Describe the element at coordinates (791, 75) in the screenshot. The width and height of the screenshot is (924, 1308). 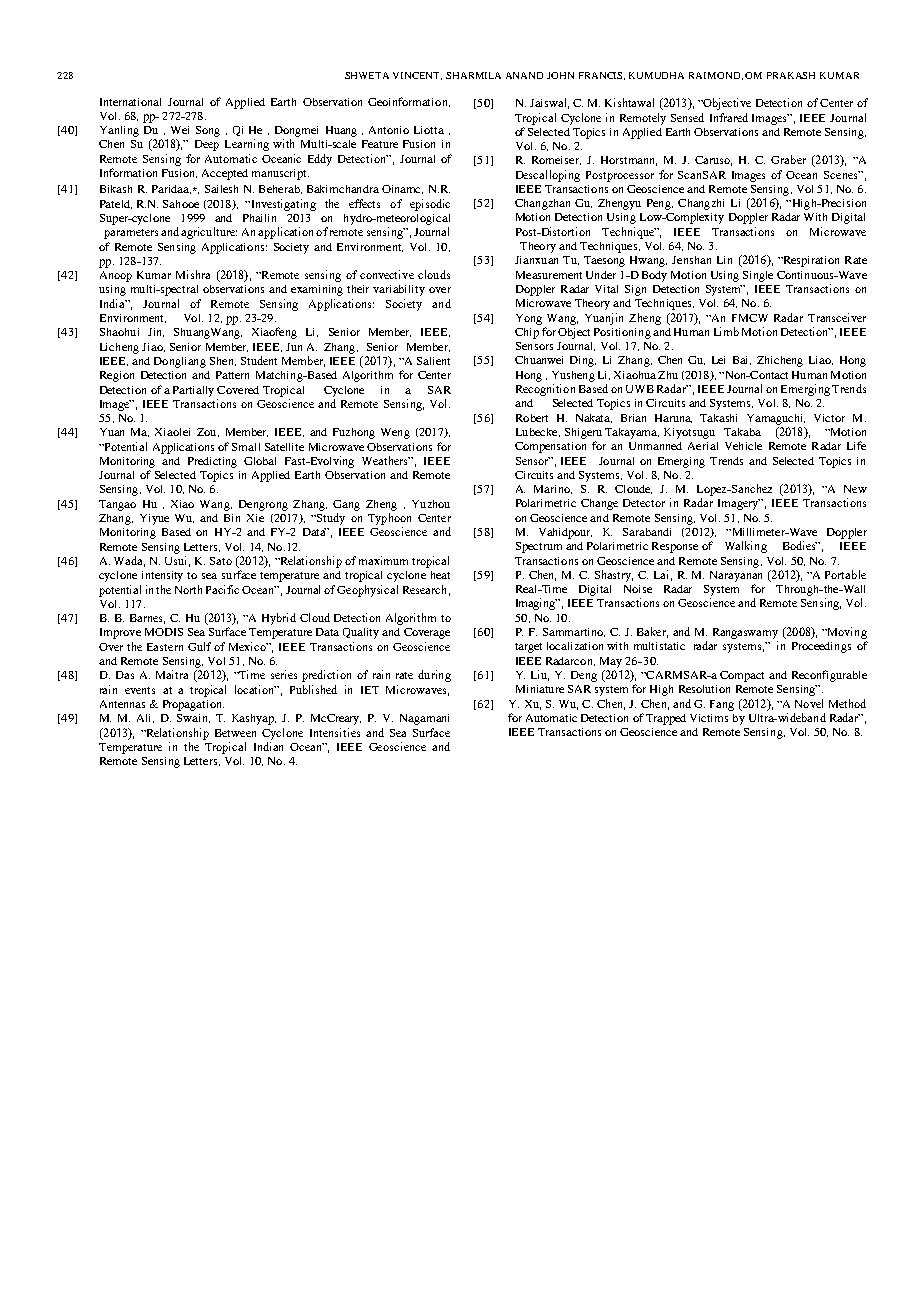
I see `PRAKASH` at that location.
